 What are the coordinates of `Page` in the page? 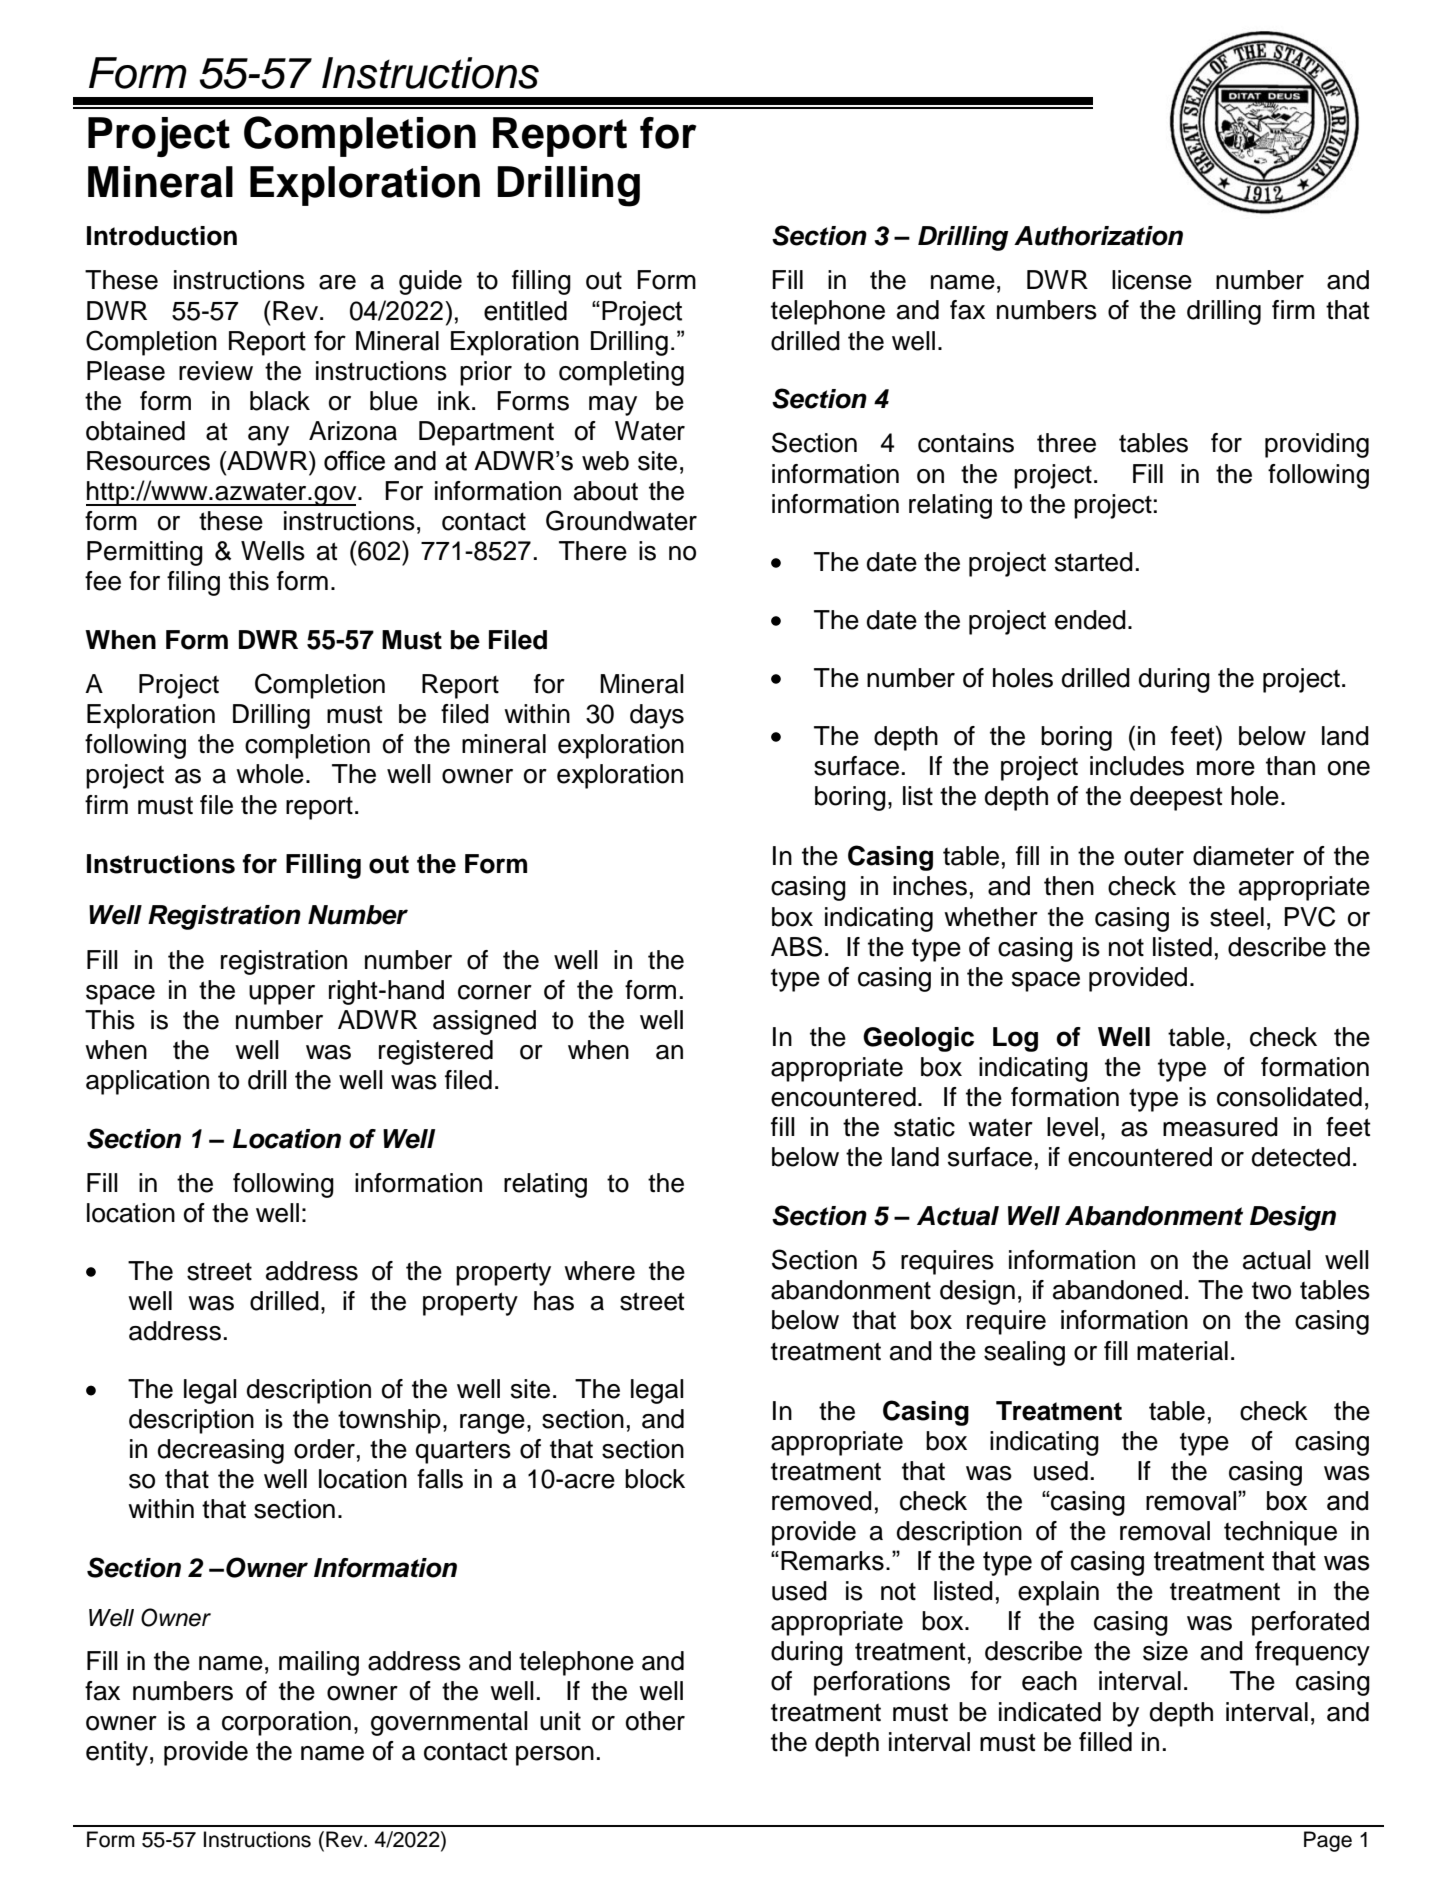 It's located at (1328, 1841).
